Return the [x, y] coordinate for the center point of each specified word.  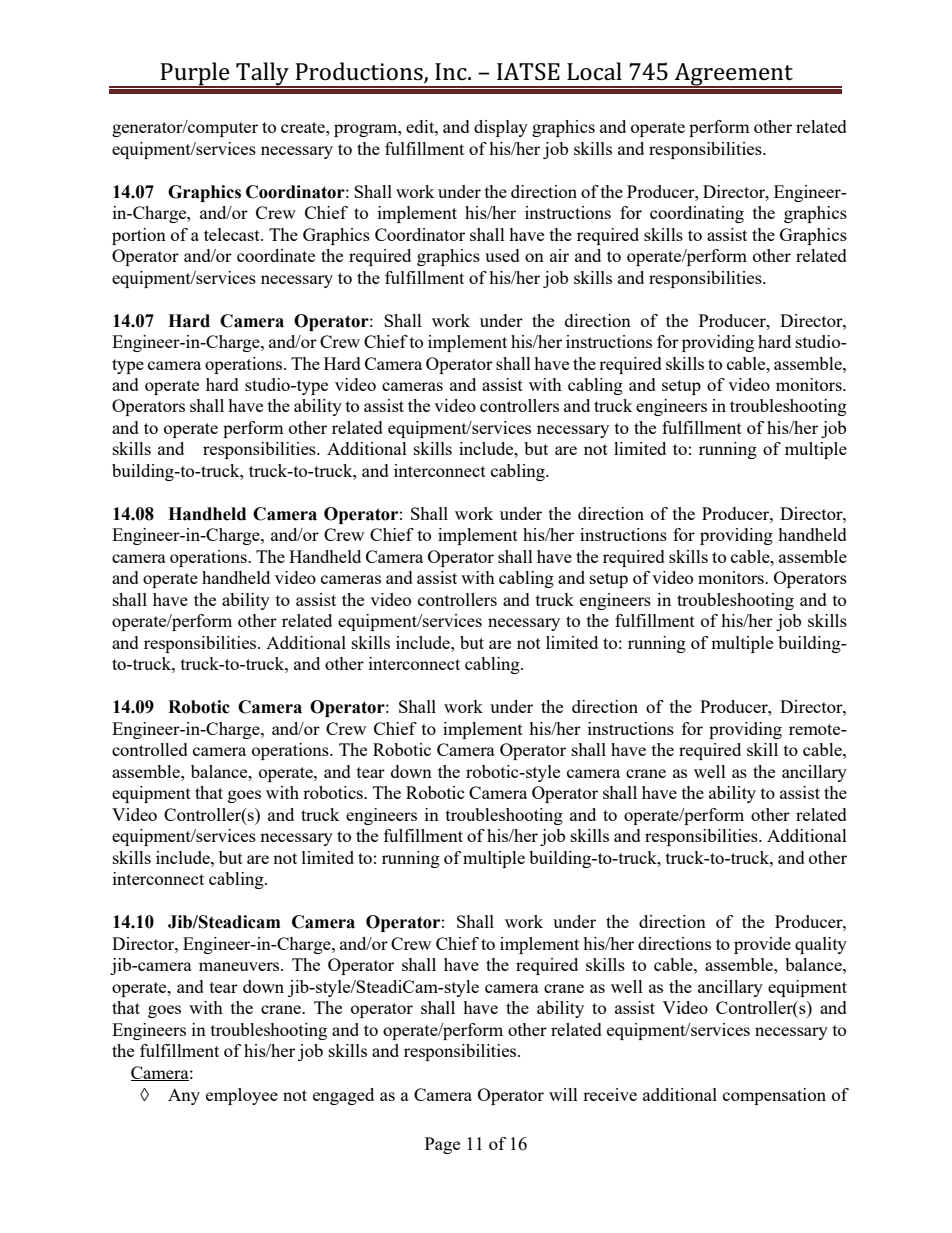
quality [821, 945]
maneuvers [240, 966]
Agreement [734, 75]
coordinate [276, 255]
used [502, 255]
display [501, 128]
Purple [195, 74]
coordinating [697, 214]
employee [242, 1096]
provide [762, 945]
